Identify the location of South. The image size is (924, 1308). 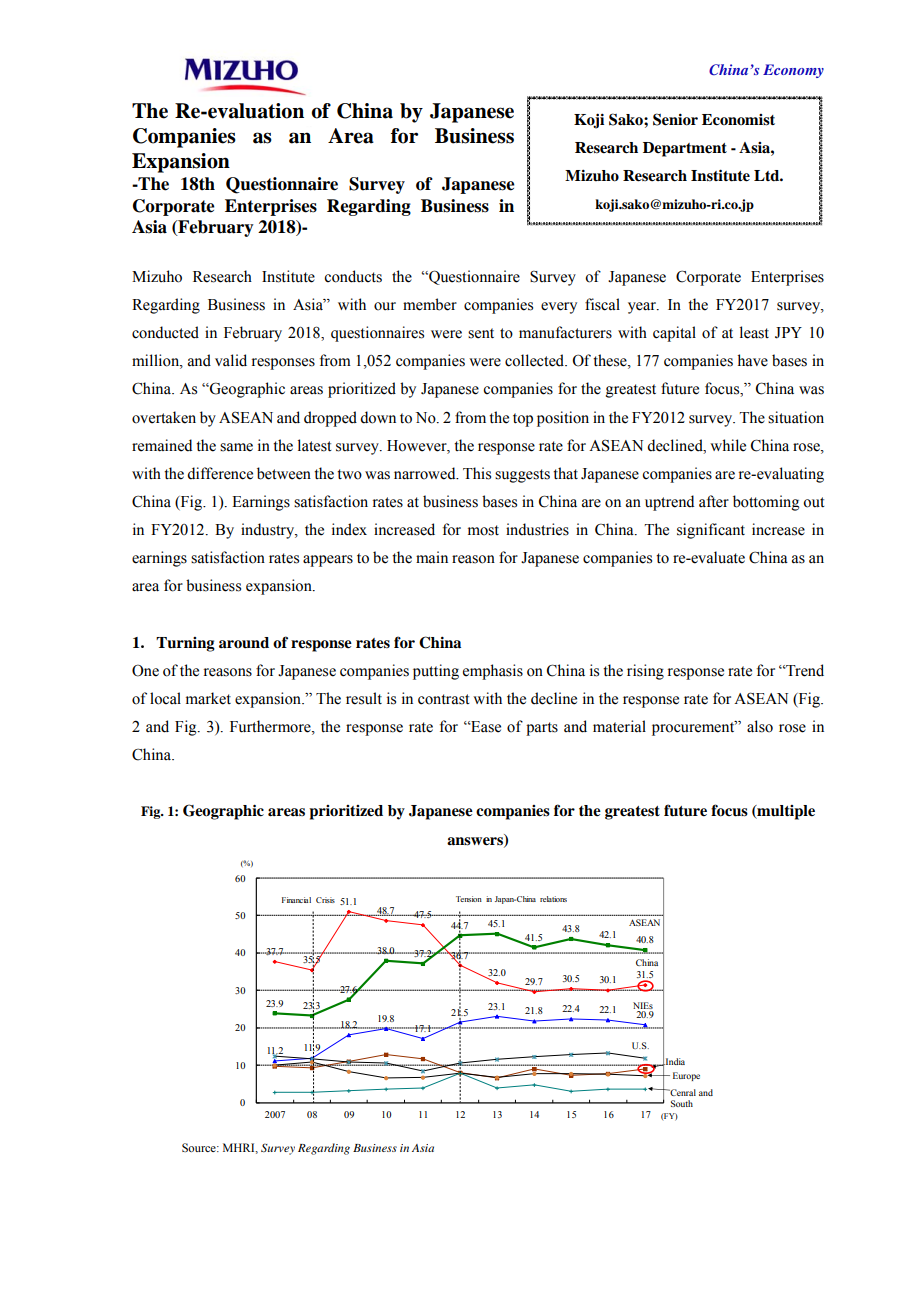
(682, 1103).
